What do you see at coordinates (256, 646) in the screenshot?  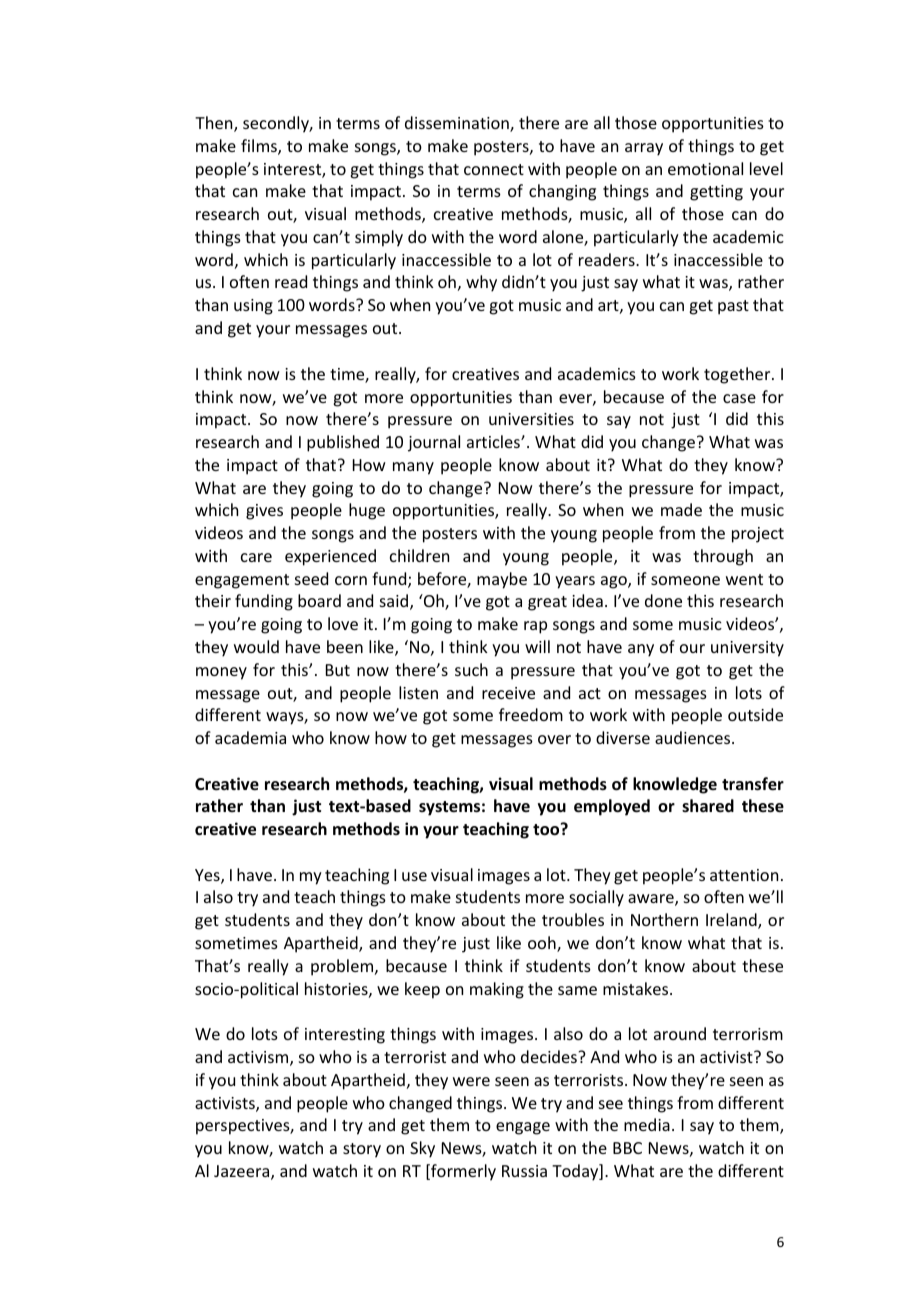 I see `would` at bounding box center [256, 646].
